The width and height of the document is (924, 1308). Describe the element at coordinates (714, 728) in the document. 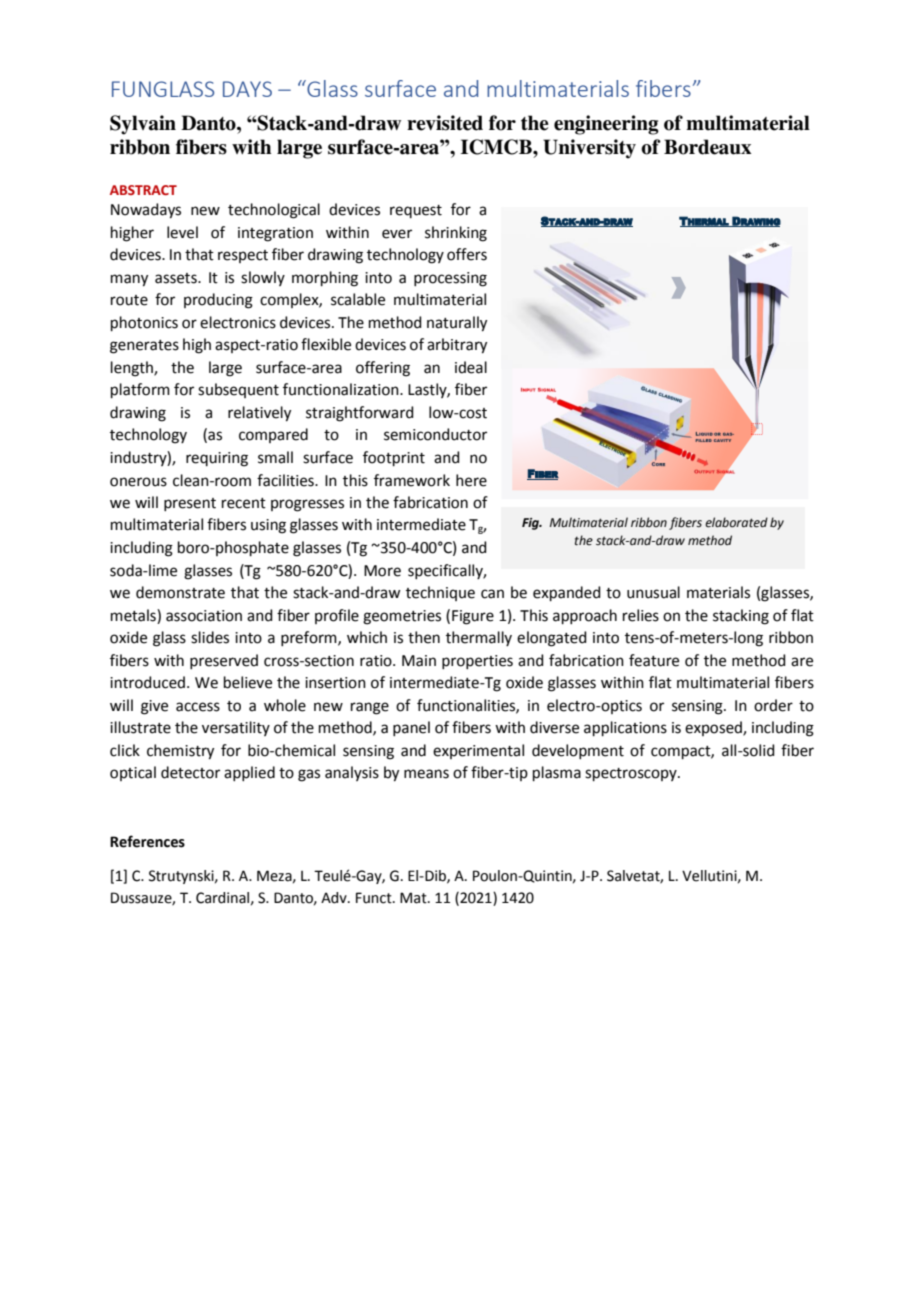

I see `exposed` at that location.
